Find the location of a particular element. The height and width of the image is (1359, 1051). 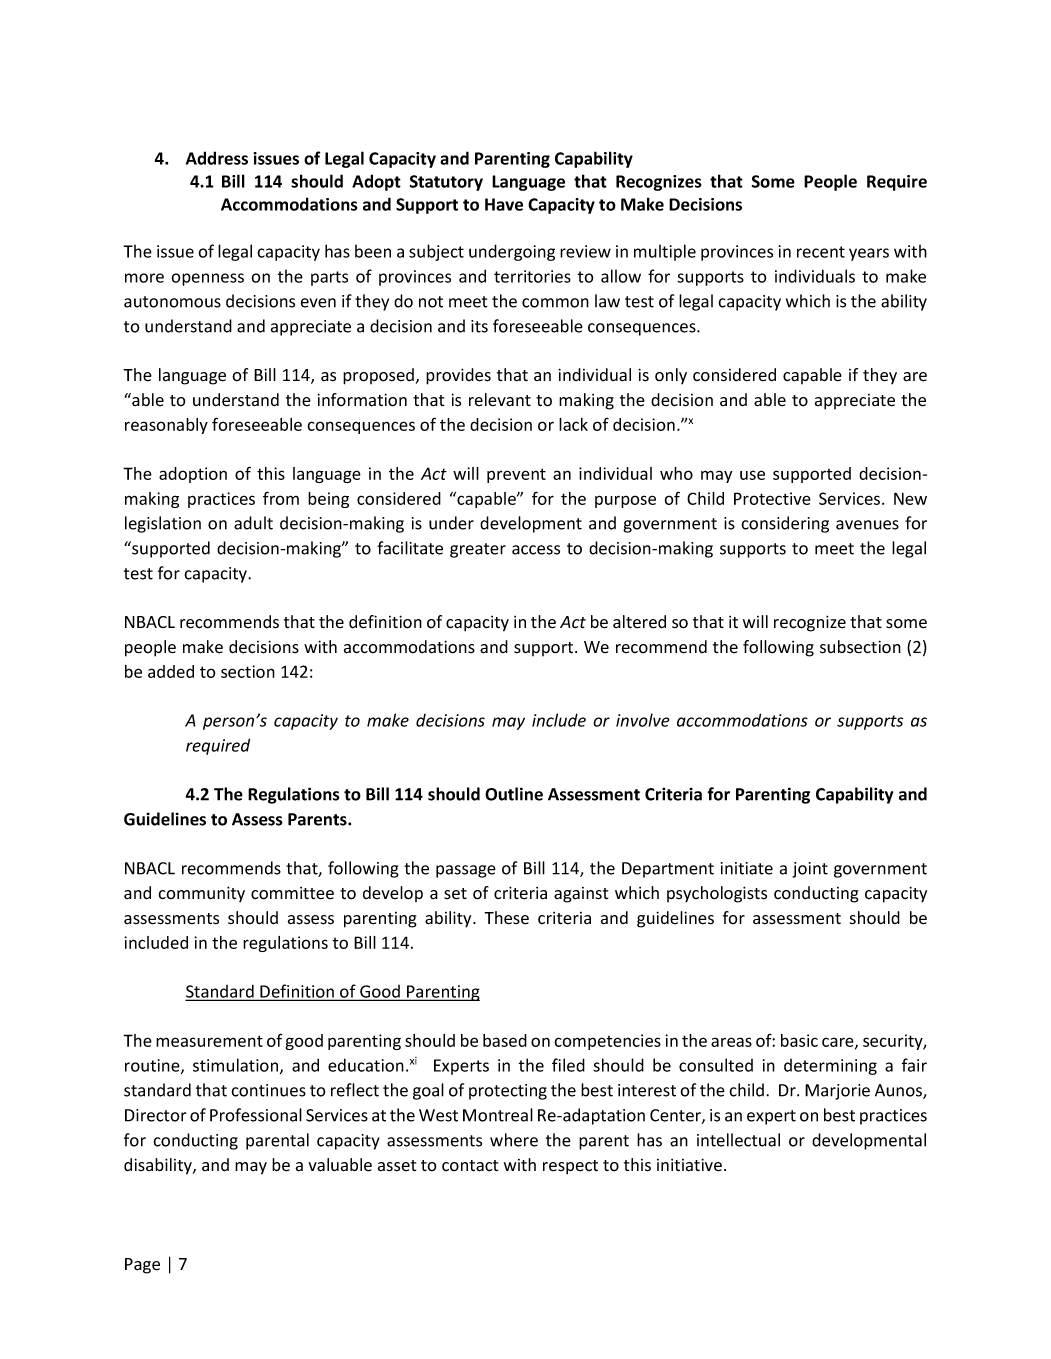

Have is located at coordinates (504, 204).
